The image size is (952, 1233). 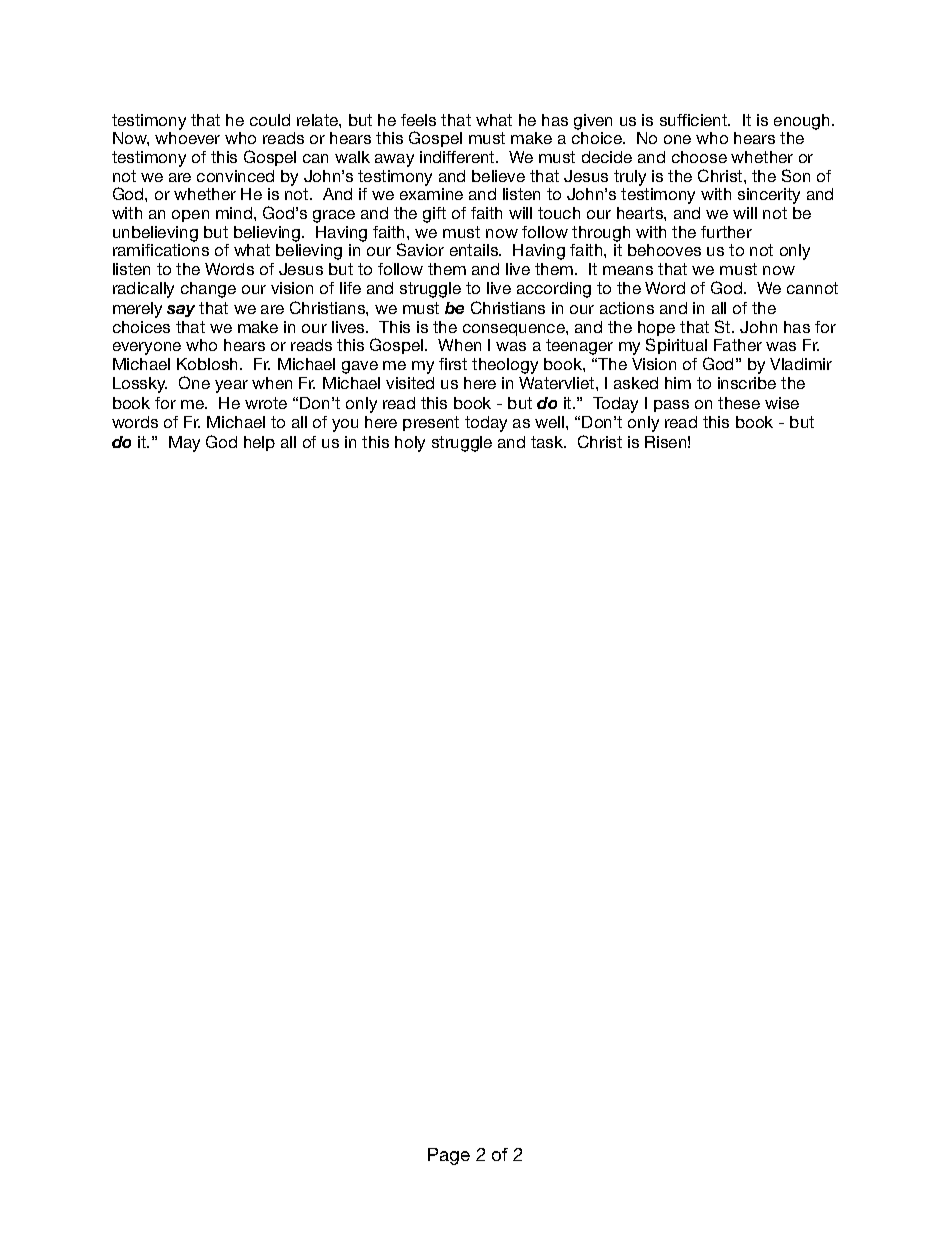 I want to click on believe, so click(x=498, y=176).
